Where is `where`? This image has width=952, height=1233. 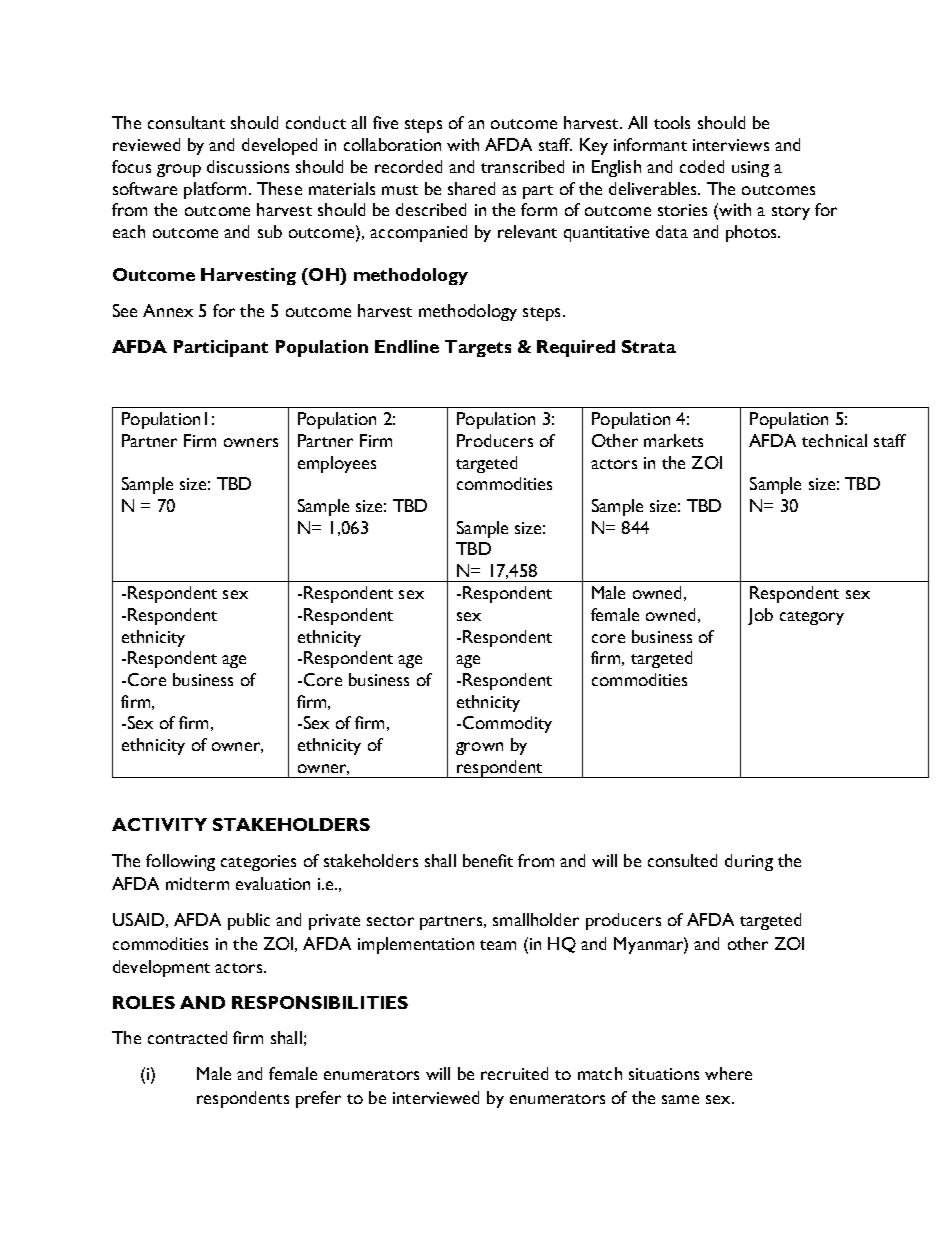
where is located at coordinates (728, 1073).
